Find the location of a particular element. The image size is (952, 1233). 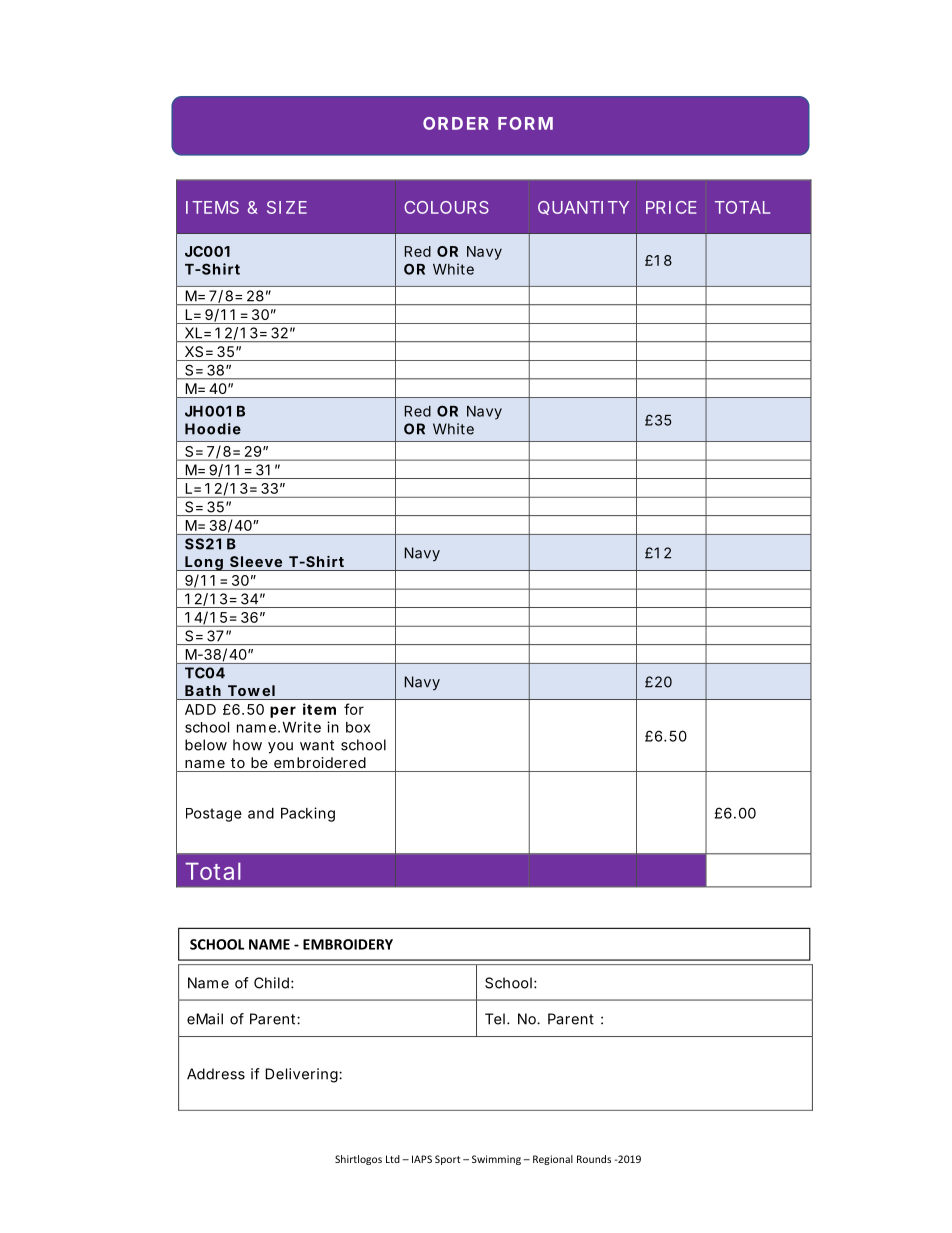

IAPS is located at coordinates (422, 1159).
